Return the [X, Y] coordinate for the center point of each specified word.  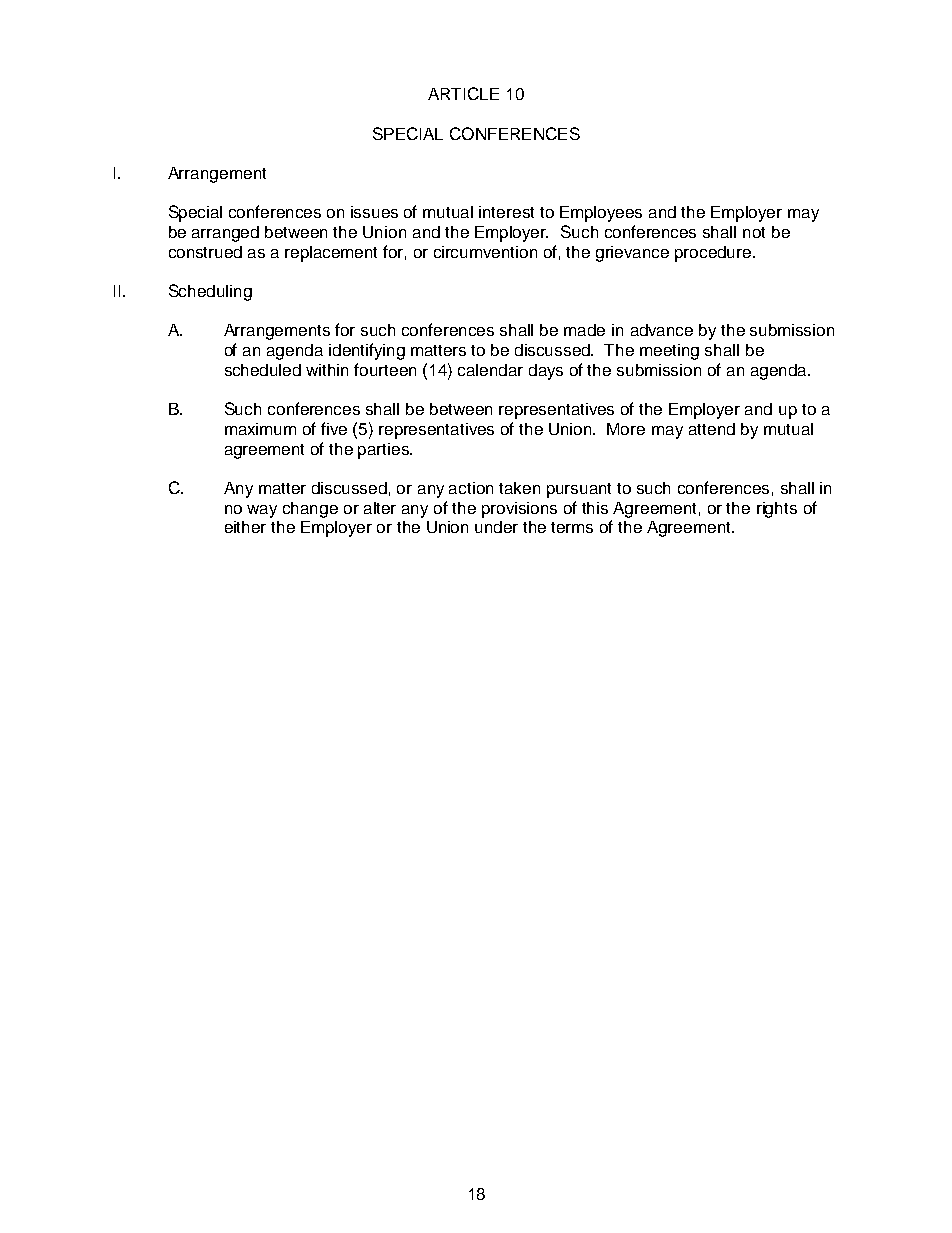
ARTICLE [463, 93]
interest [506, 212]
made [584, 330]
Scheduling [210, 292]
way [262, 511]
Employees [601, 214]
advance [662, 330]
